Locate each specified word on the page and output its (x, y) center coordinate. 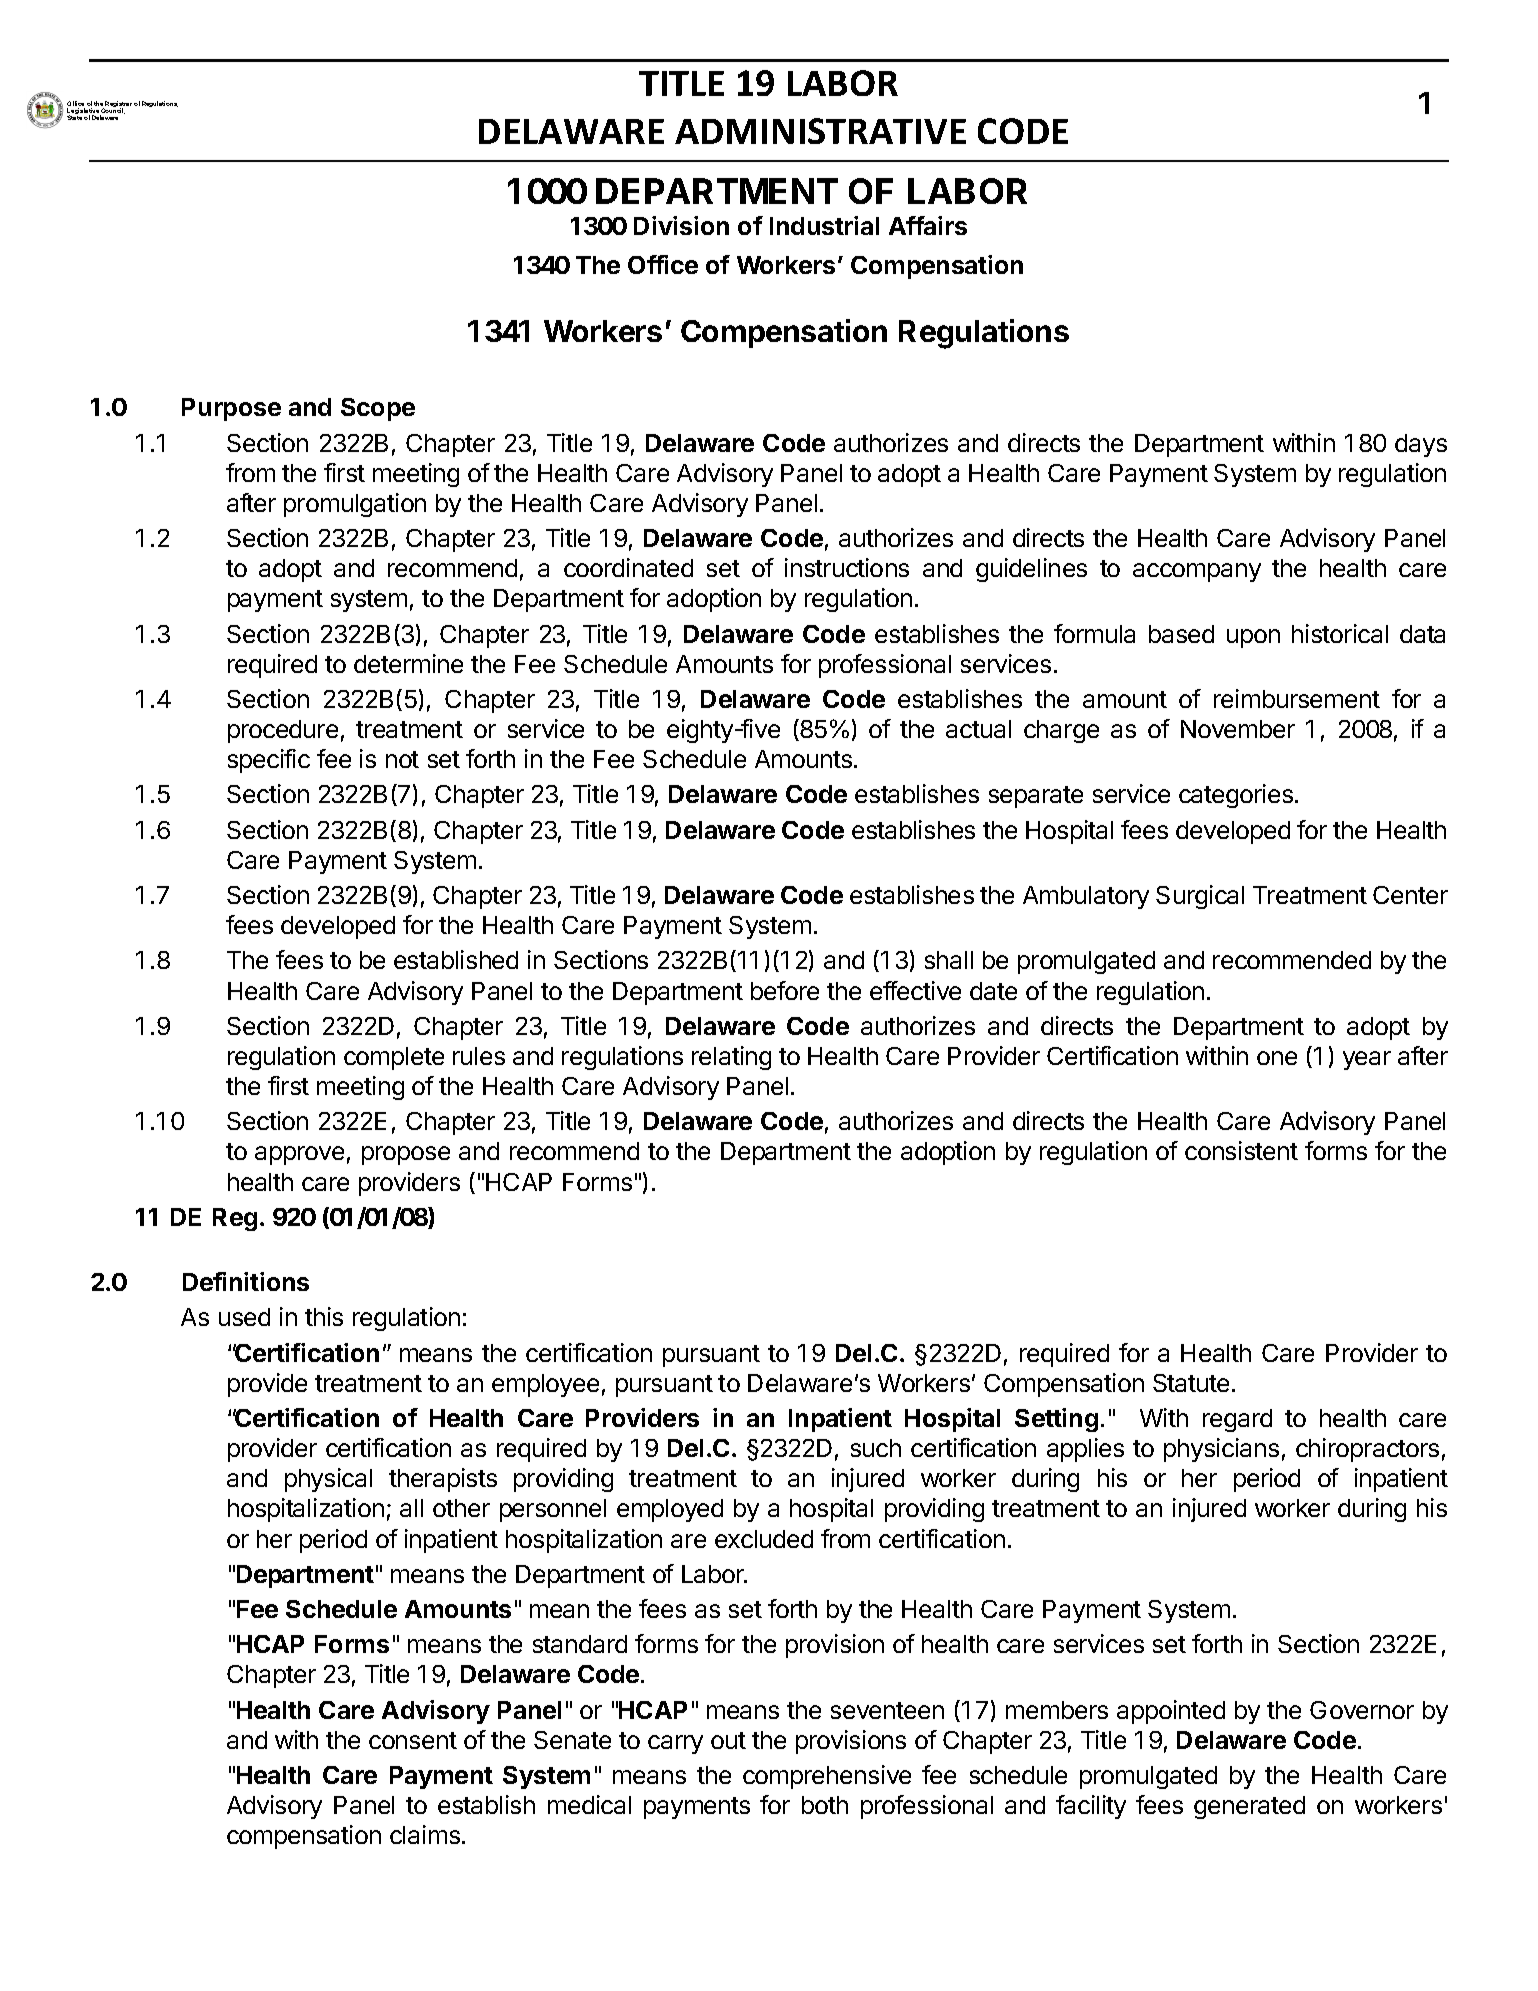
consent (413, 1740)
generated (1249, 1807)
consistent (1241, 1150)
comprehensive (827, 1777)
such (876, 1448)
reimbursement (1297, 698)
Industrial (824, 225)
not (402, 759)
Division (681, 225)
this (324, 1316)
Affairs (928, 225)
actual (978, 729)
